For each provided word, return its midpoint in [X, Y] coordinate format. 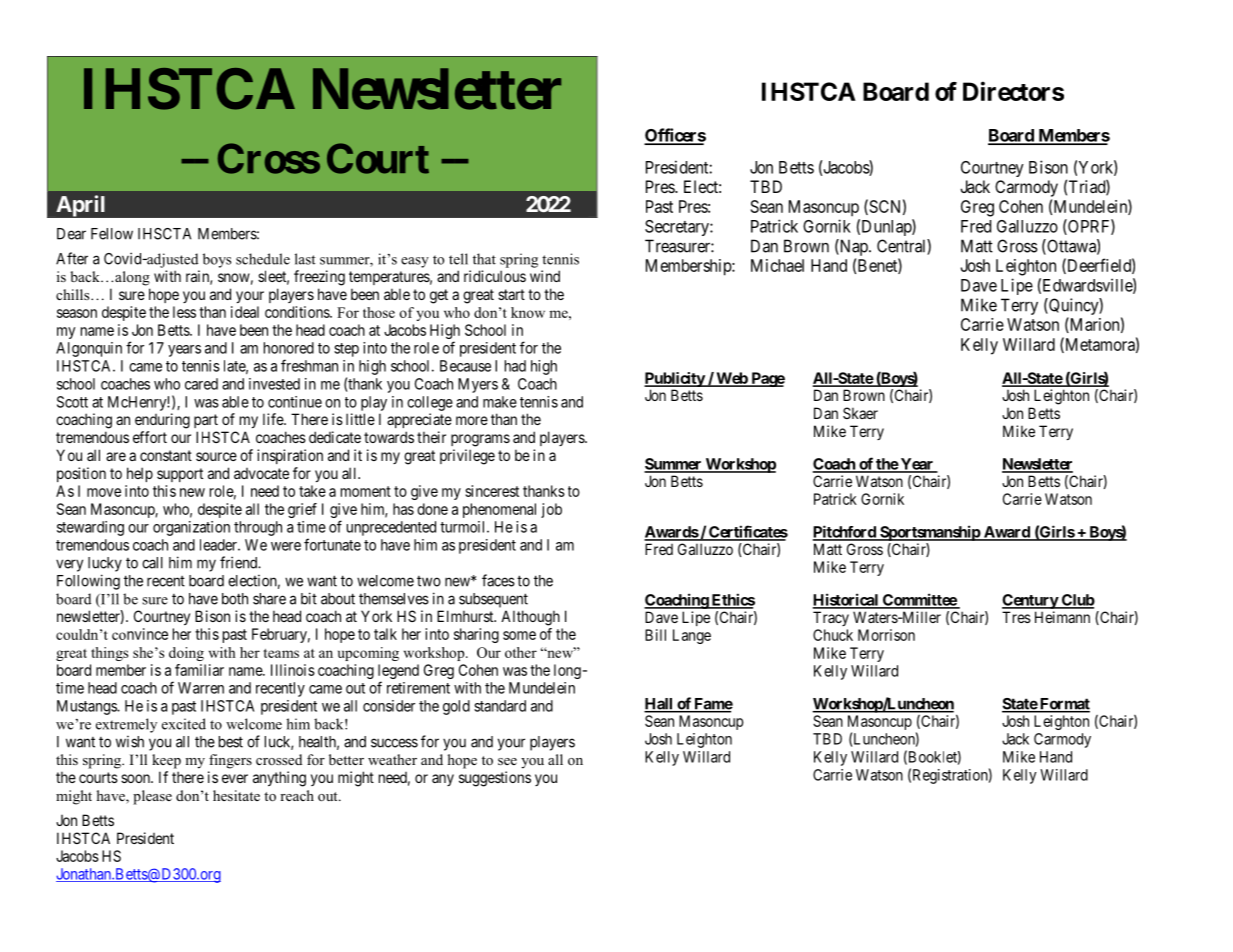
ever [235, 778]
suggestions [495, 779]
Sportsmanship [930, 533]
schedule [263, 259]
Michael [777, 265]
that [484, 259]
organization [191, 528]
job [551, 510]
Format [1064, 705]
